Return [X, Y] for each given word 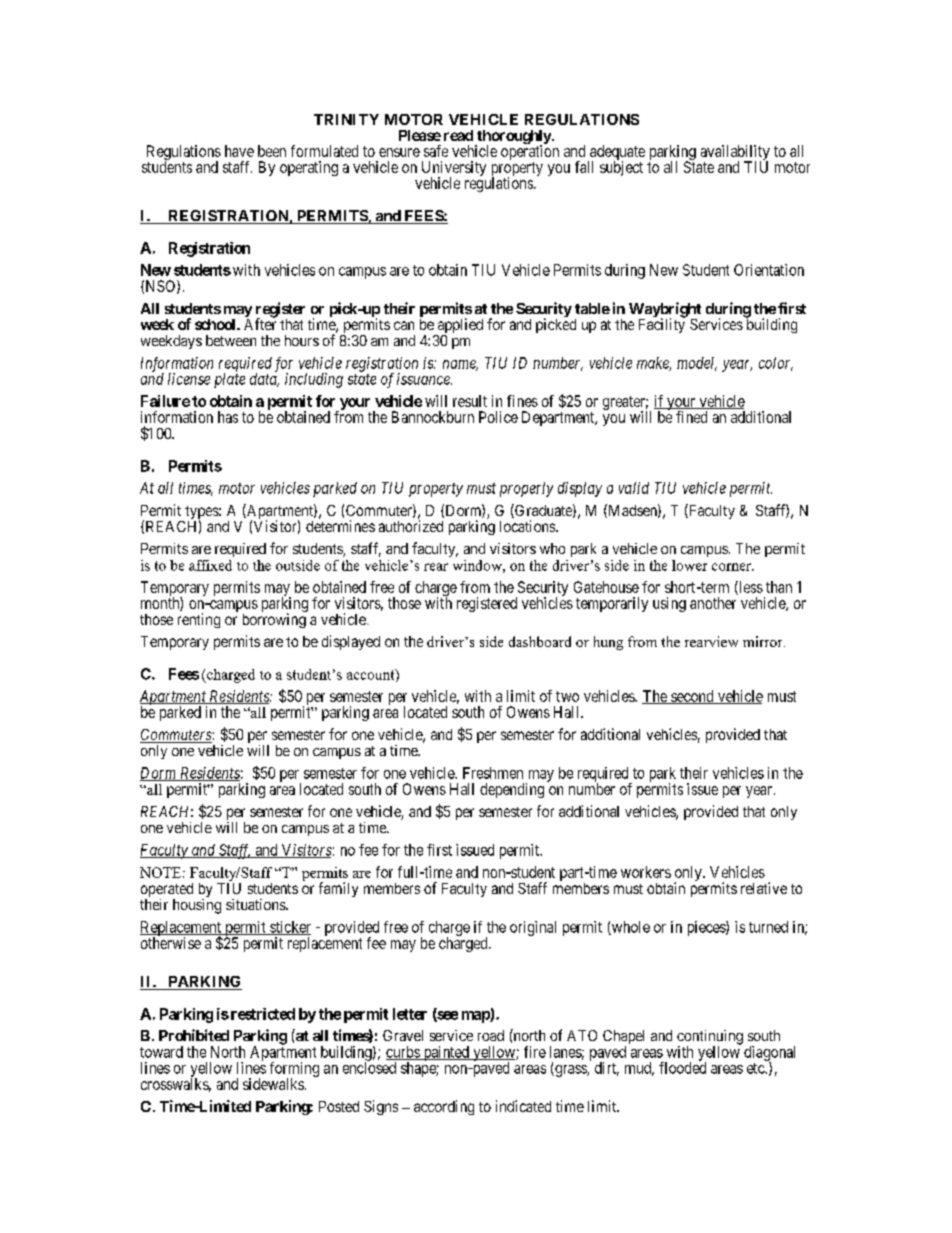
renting [199, 620]
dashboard [540, 641]
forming [294, 1070]
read [458, 135]
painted [446, 1053]
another [713, 603]
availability [735, 154]
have [239, 151]
